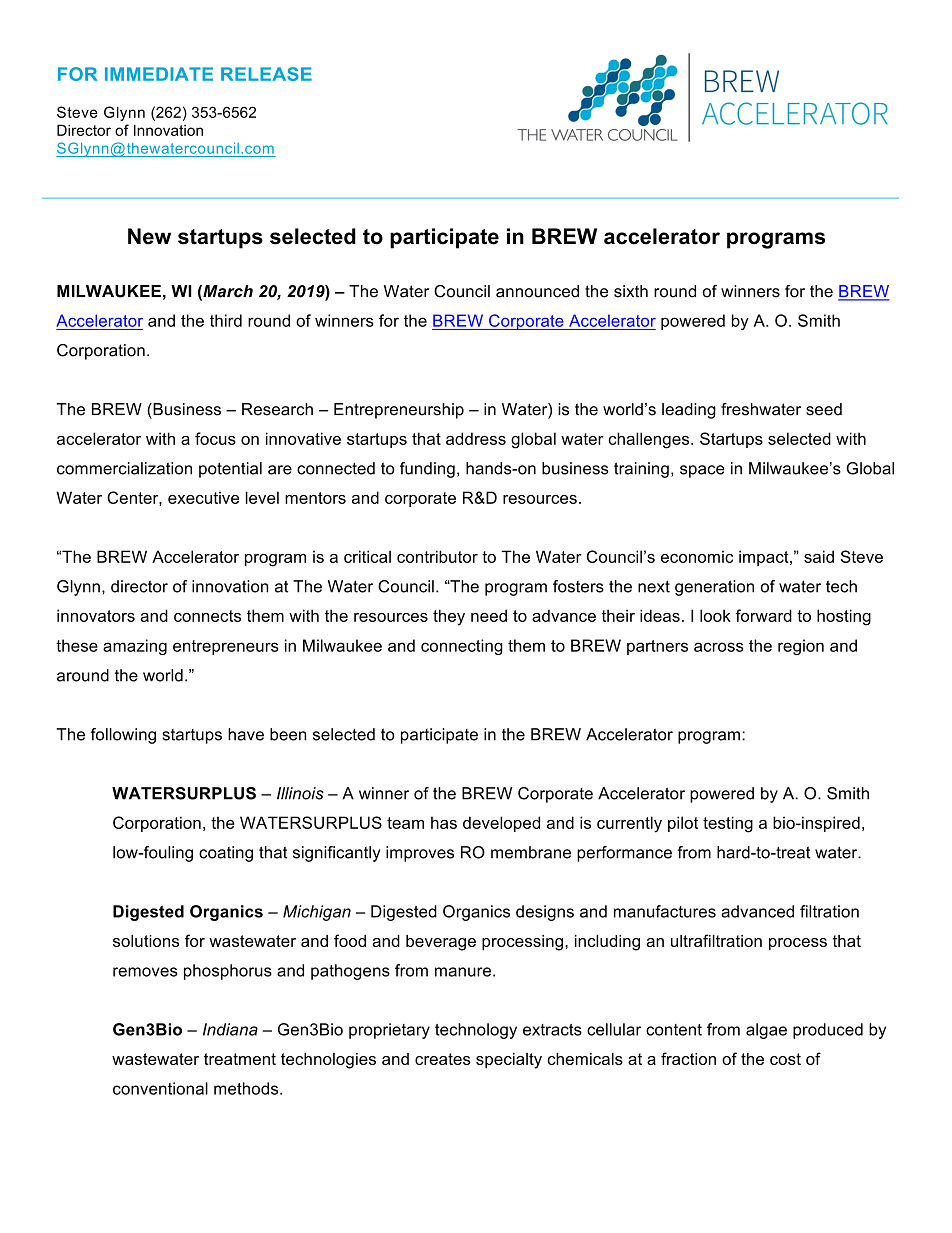 The image size is (952, 1233). I want to click on connects, so click(207, 616).
